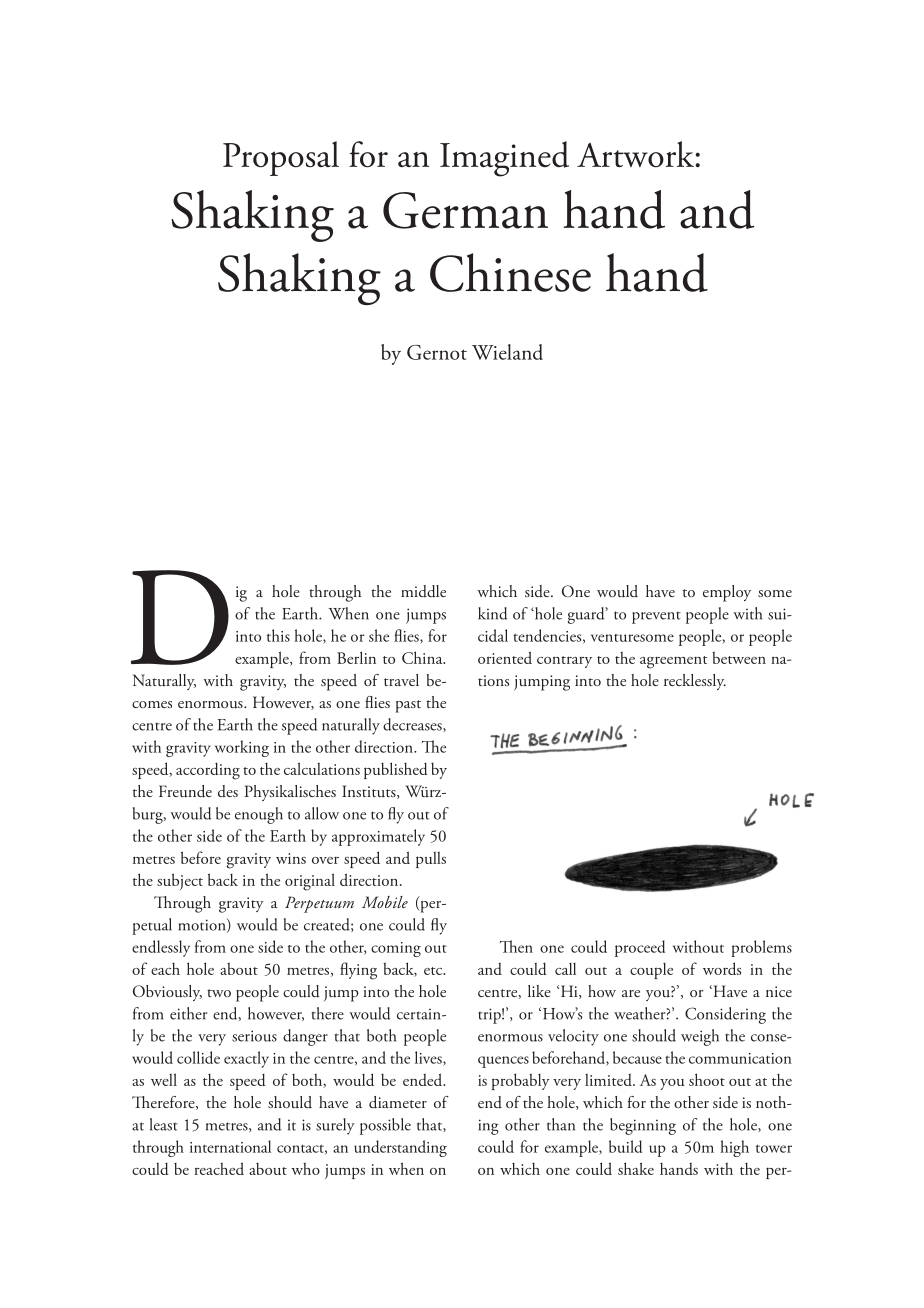  I want to click on this, so click(278, 635).
